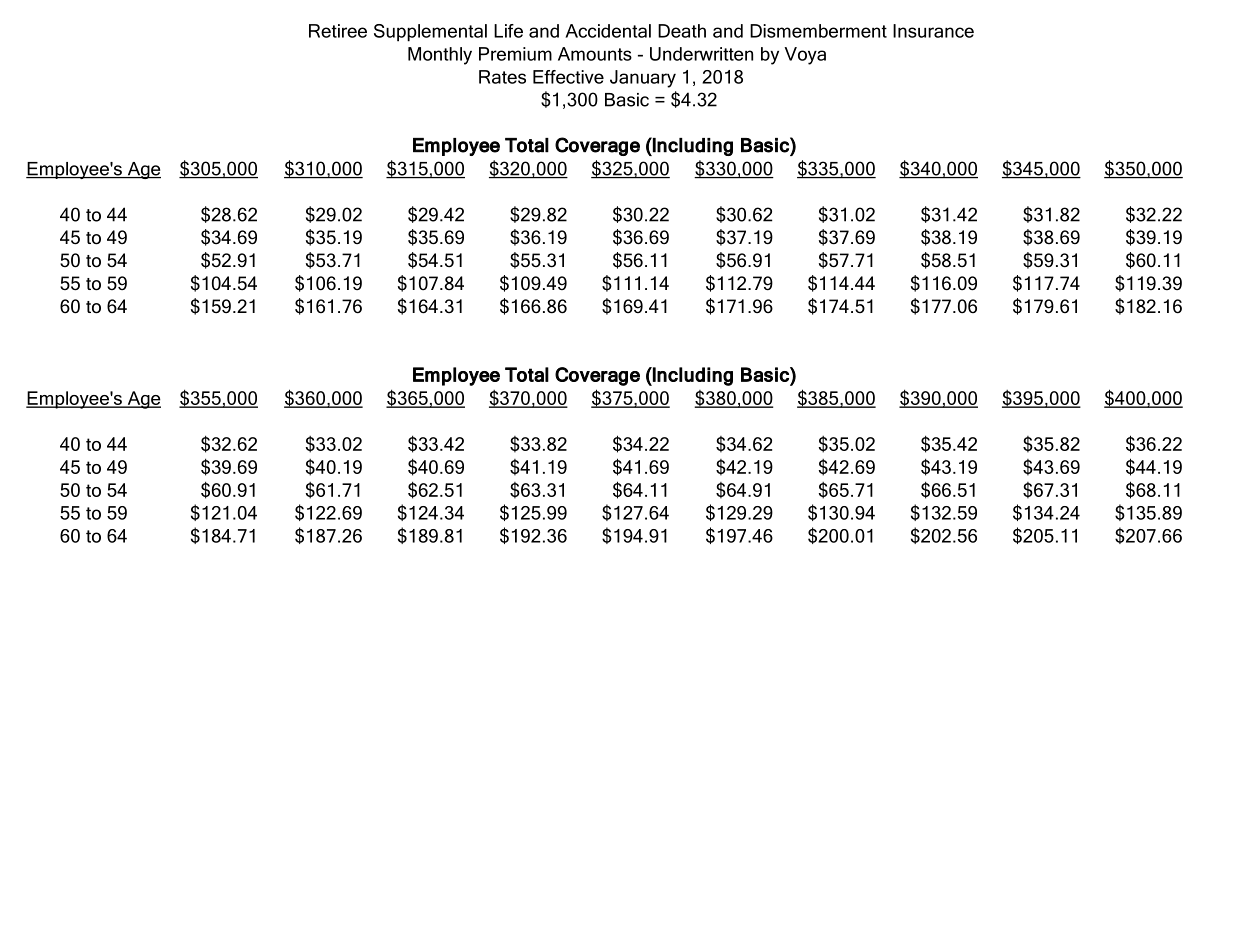 This image has height=952, width=1233. Describe the element at coordinates (805, 56) in the image. I see `Voya` at that location.
